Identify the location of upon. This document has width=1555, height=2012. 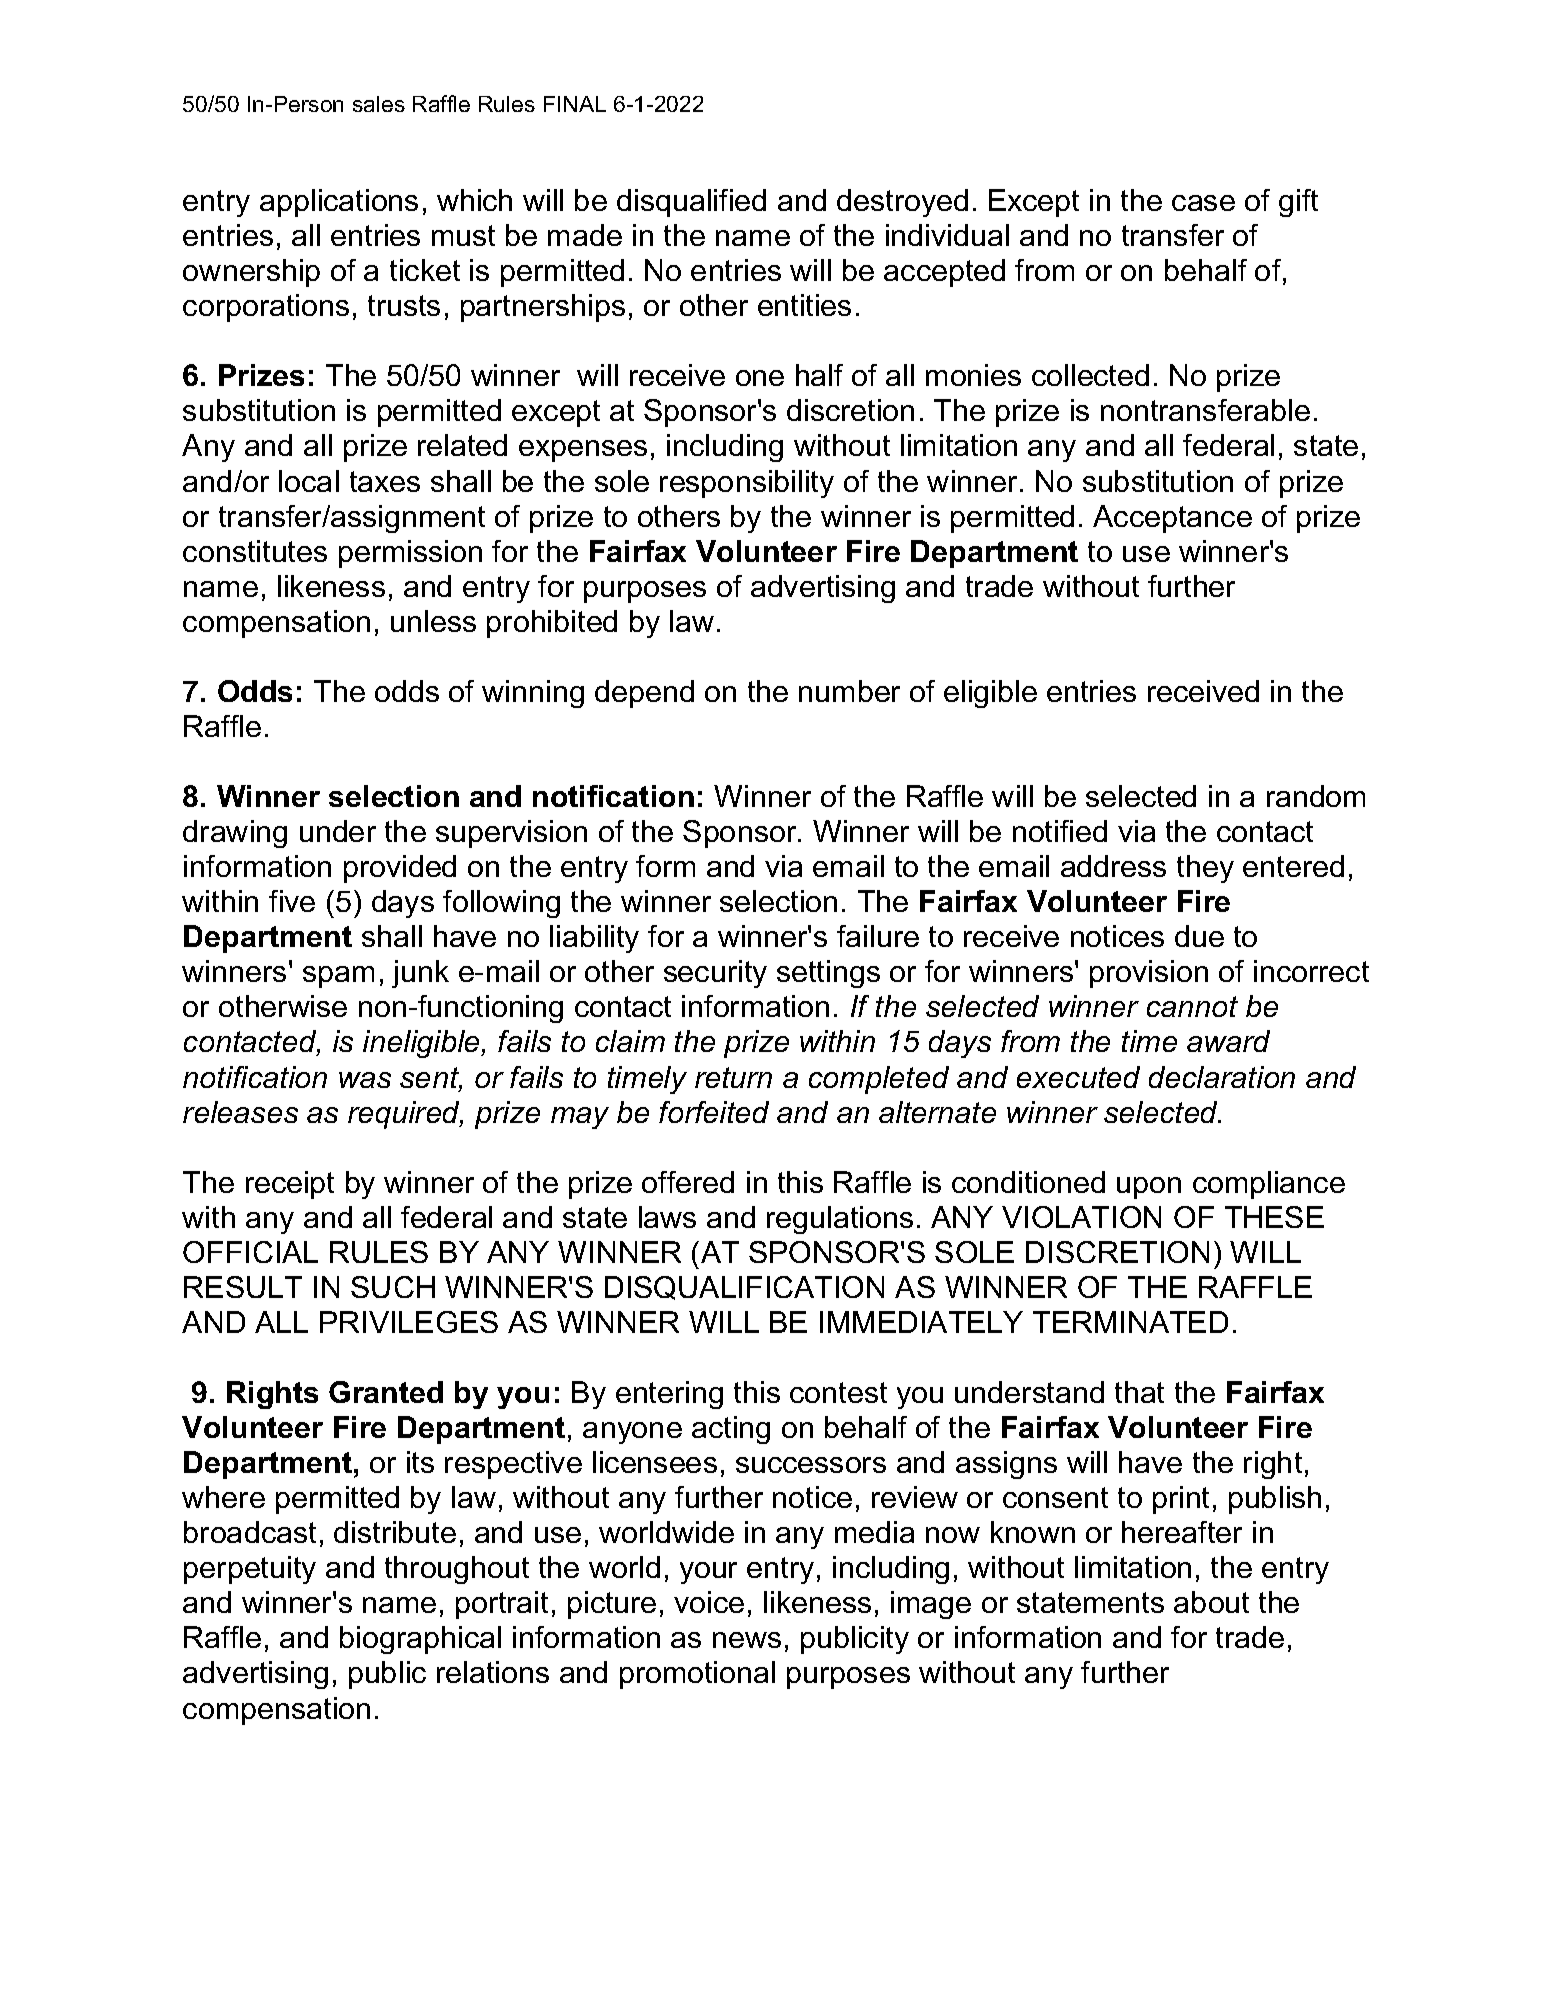
(1149, 1188).
